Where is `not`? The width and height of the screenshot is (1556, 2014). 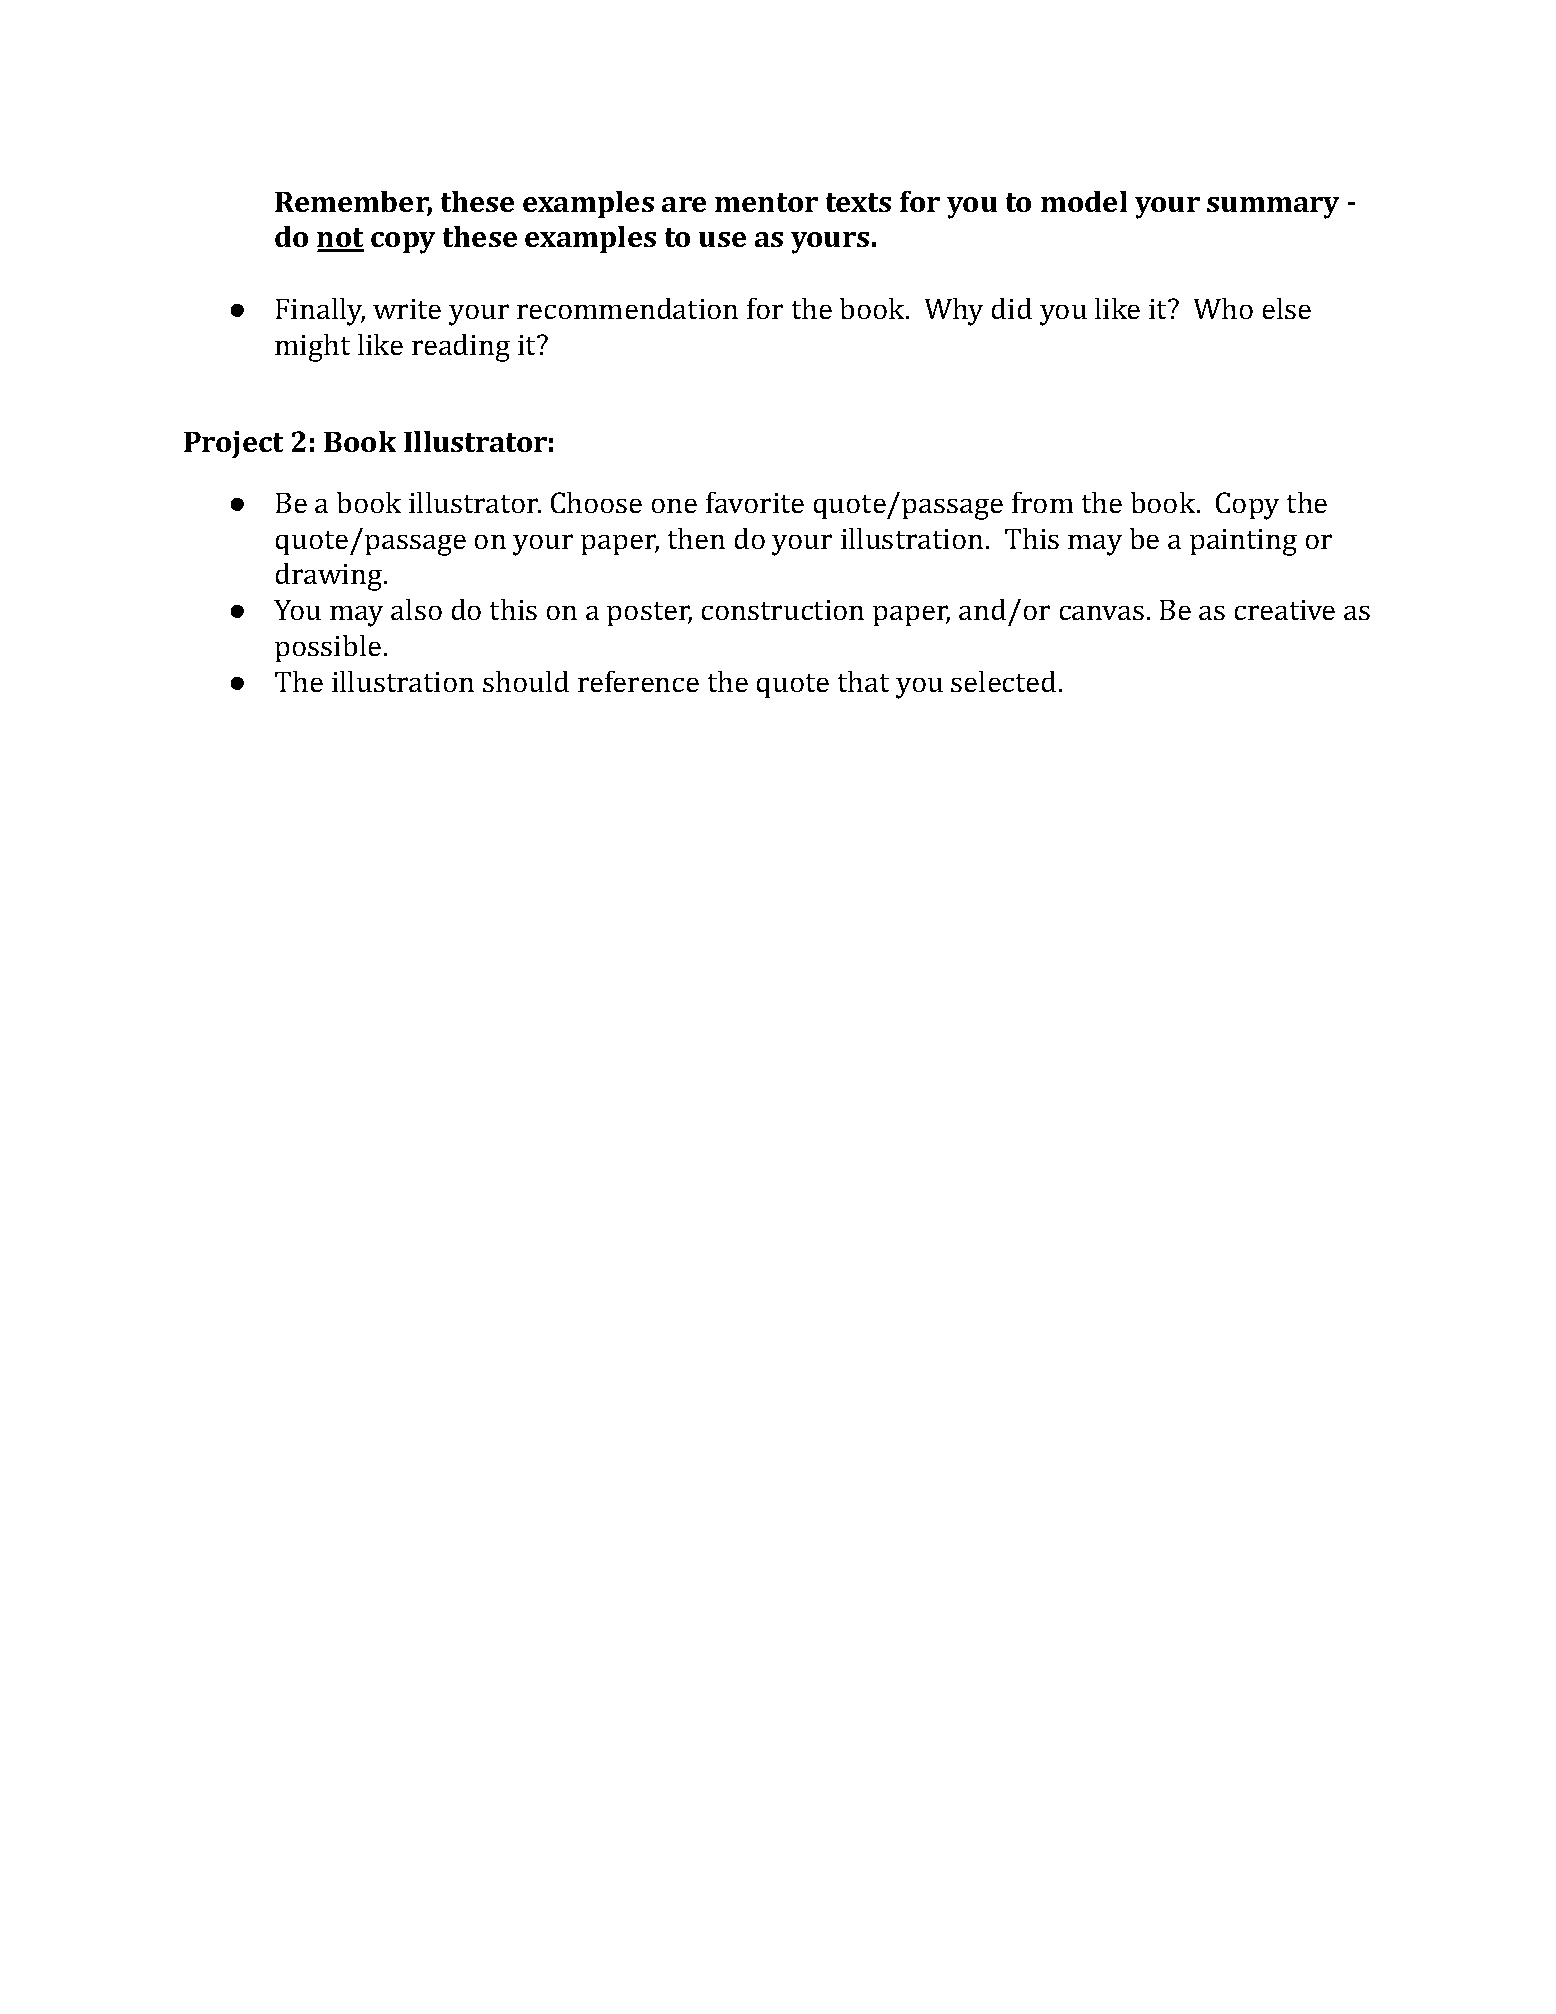 not is located at coordinates (340, 239).
